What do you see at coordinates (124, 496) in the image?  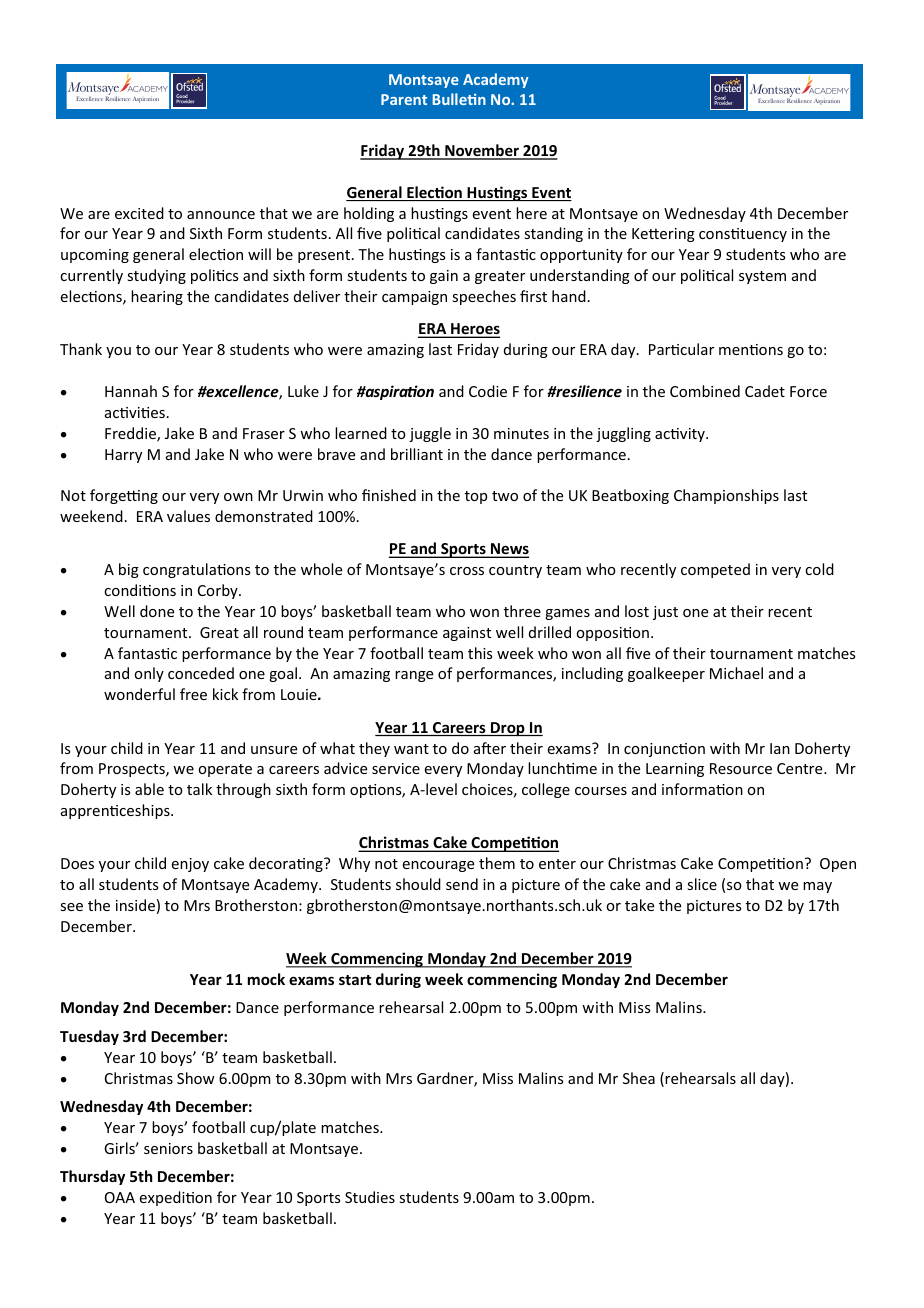 I see `forgetting` at bounding box center [124, 496].
